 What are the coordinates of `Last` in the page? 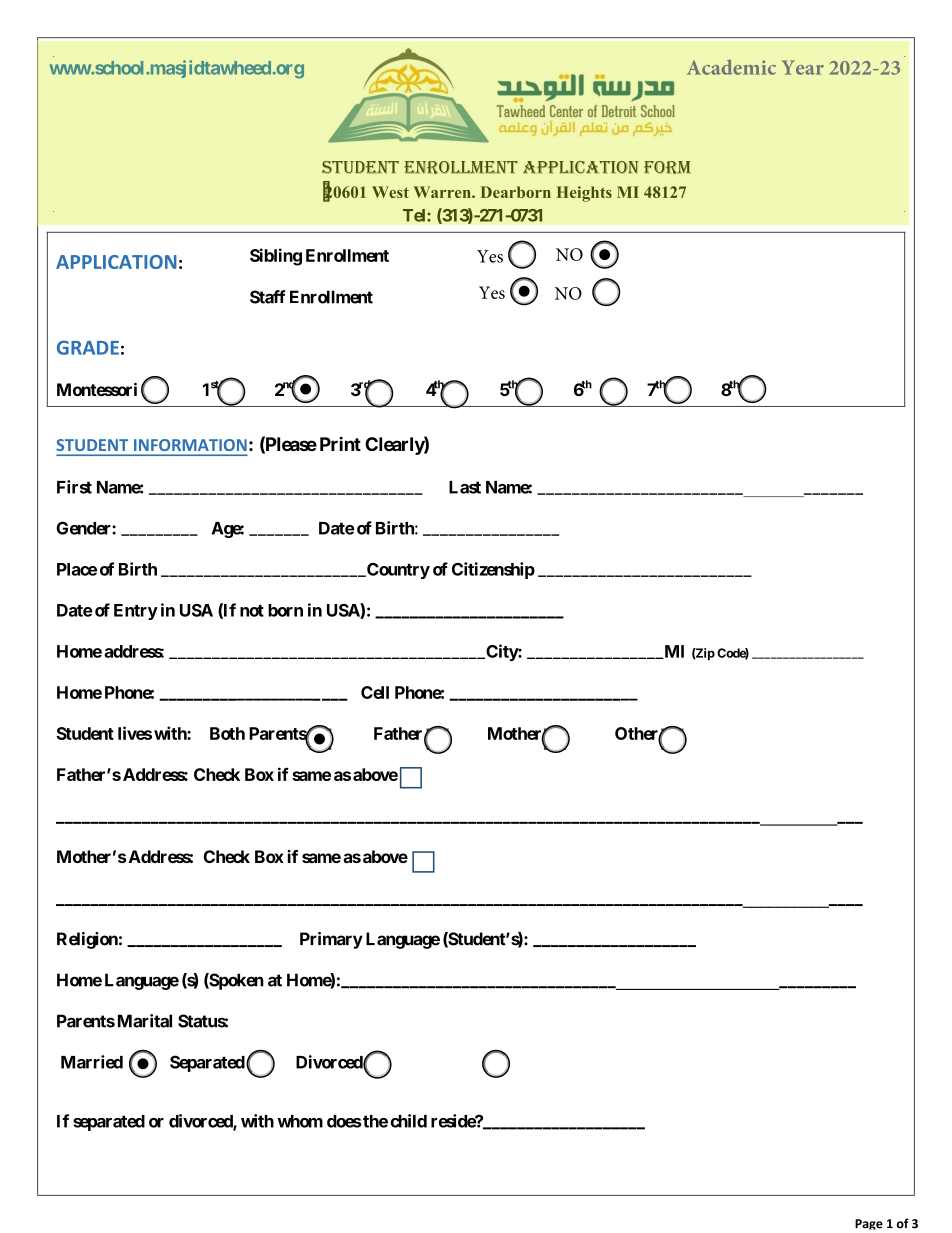 It's located at (465, 487).
